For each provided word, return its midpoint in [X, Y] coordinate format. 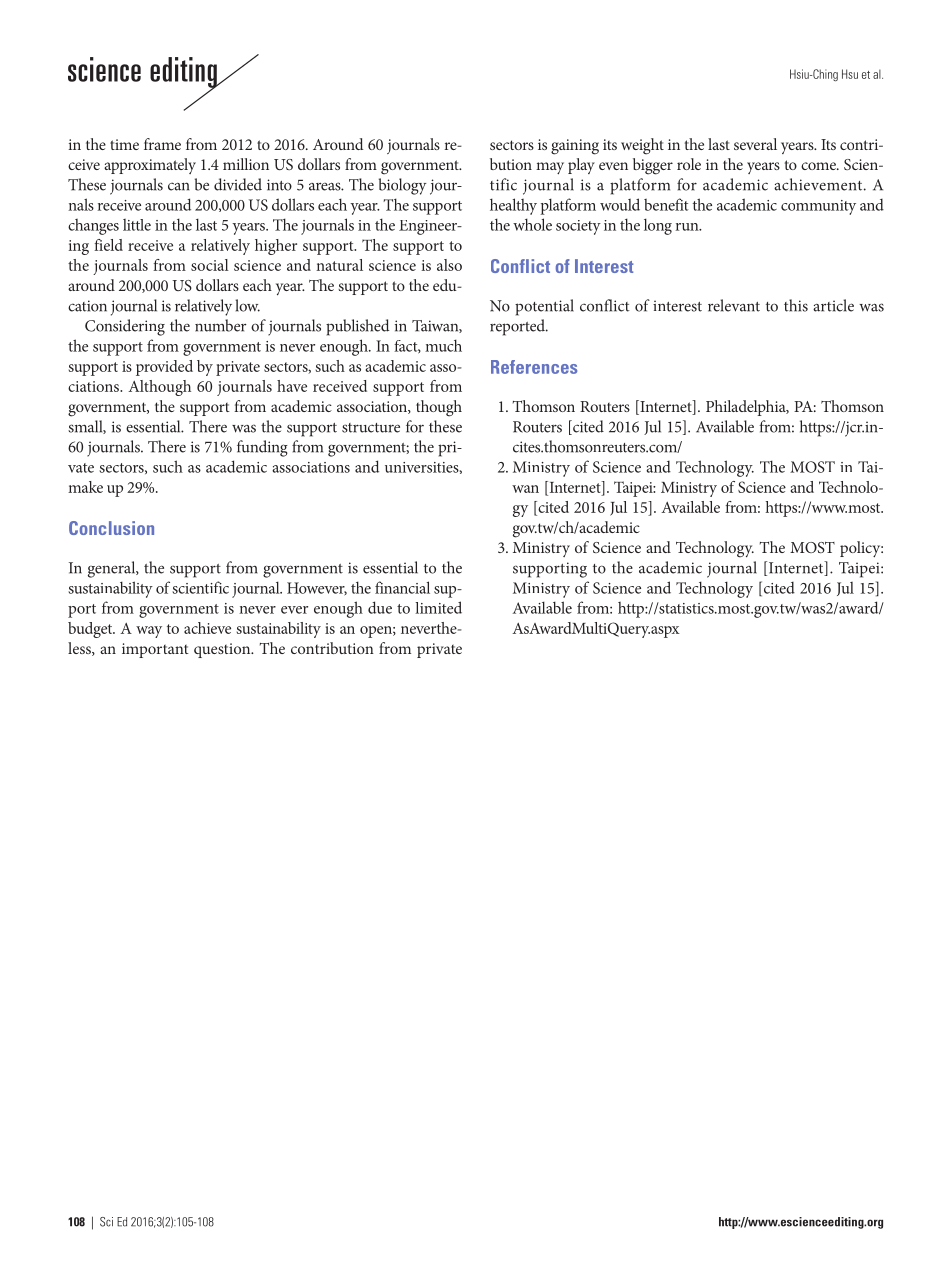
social [210, 265]
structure [371, 428]
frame [162, 144]
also [449, 265]
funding [262, 448]
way [149, 632]
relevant [734, 305]
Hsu [850, 74]
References [534, 367]
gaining [575, 147]
